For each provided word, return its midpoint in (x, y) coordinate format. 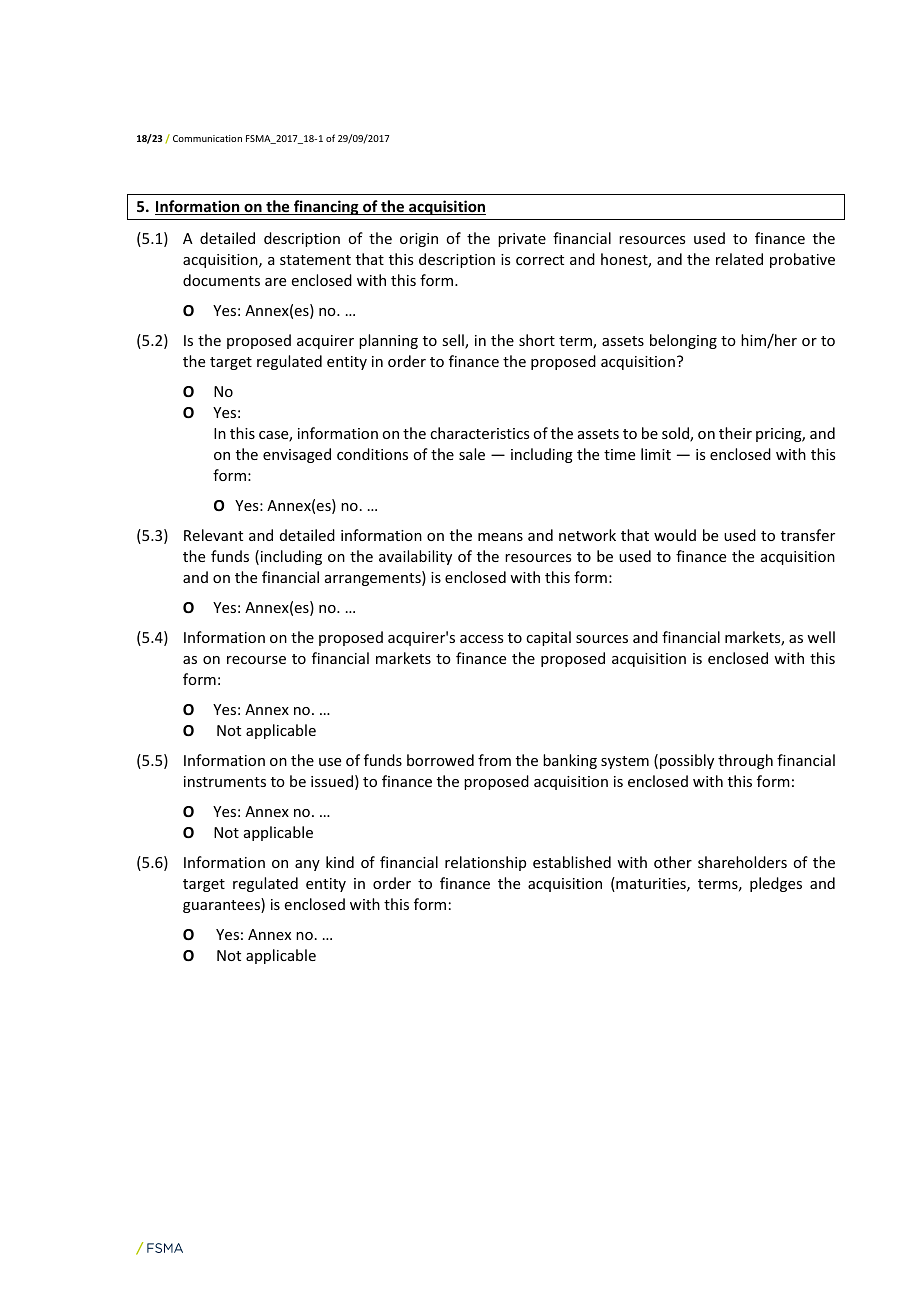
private (522, 240)
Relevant (213, 535)
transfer (808, 535)
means (500, 537)
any (307, 865)
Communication (207, 138)
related (739, 259)
